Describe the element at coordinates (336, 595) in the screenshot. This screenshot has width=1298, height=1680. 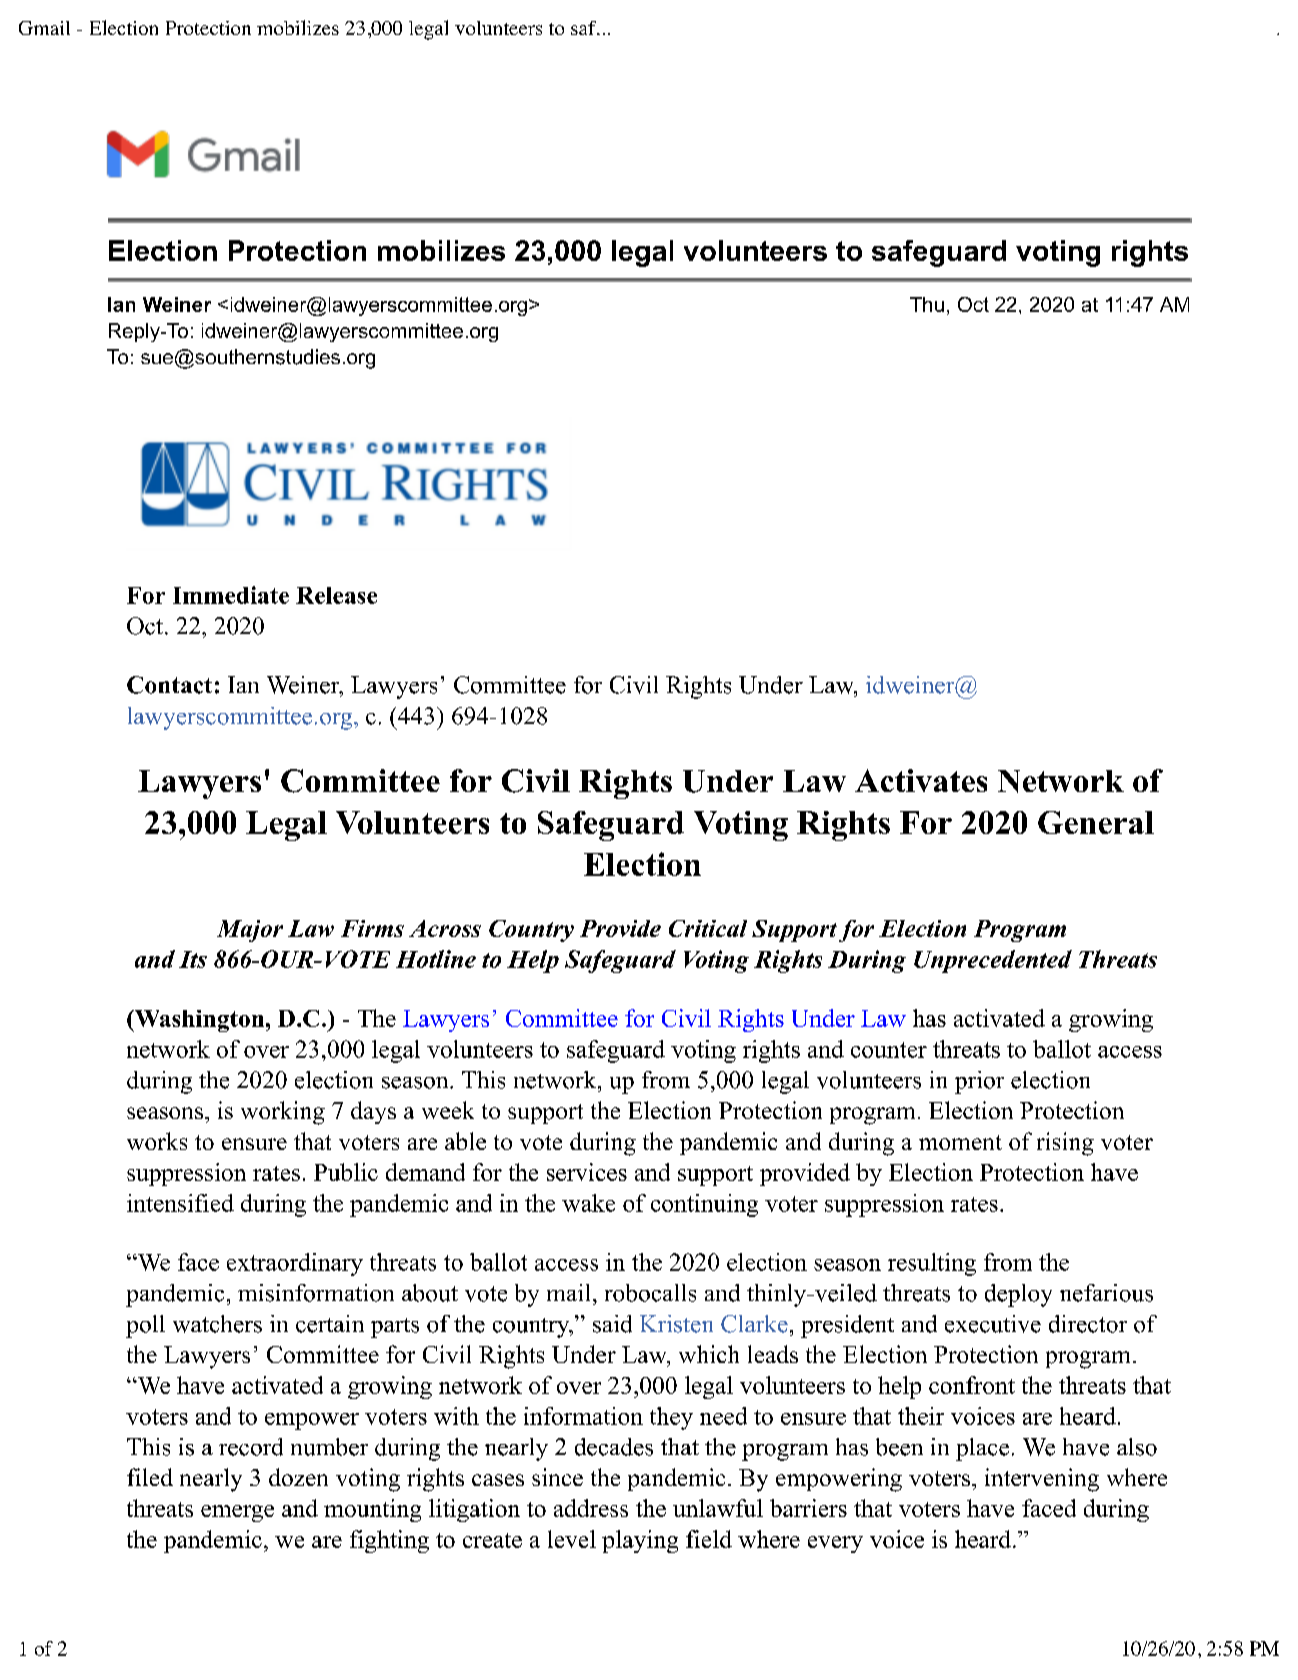
I see `Release` at that location.
